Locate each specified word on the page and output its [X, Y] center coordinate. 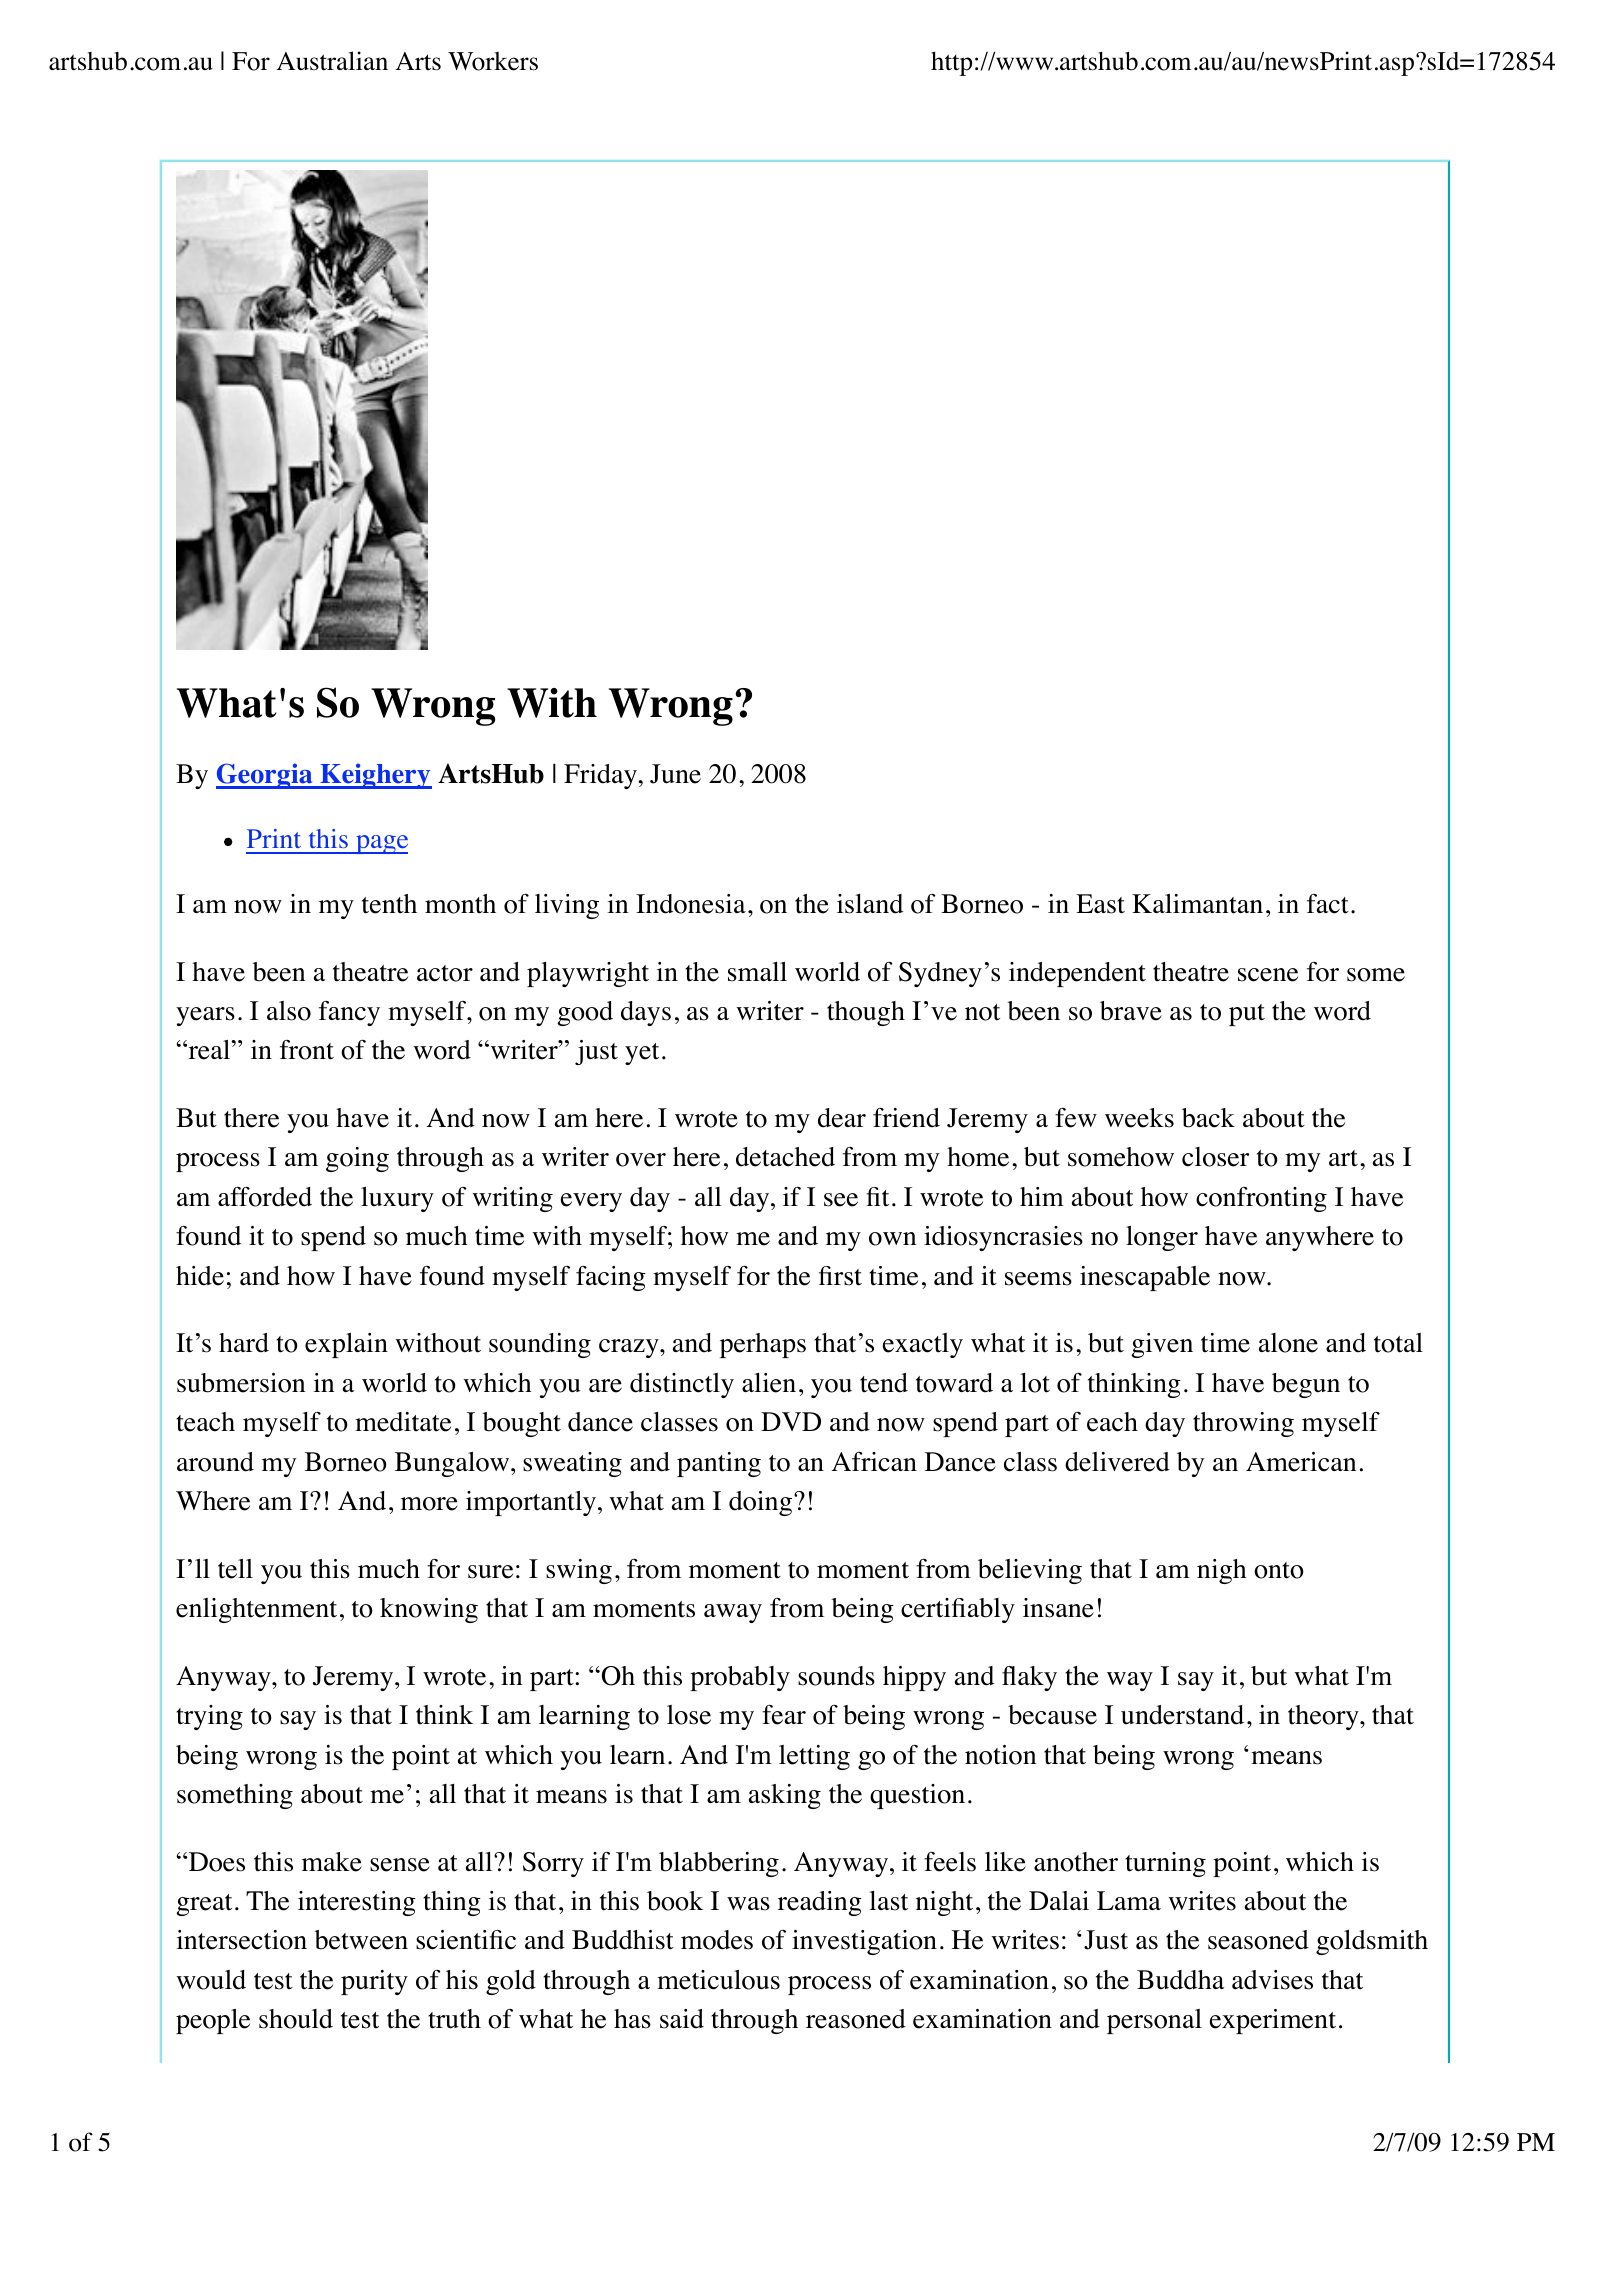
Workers [493, 61]
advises [1272, 1980]
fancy [349, 1013]
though [866, 1013]
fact [1328, 904]
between [361, 1940]
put [1247, 1015]
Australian [332, 61]
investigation [864, 1942]
